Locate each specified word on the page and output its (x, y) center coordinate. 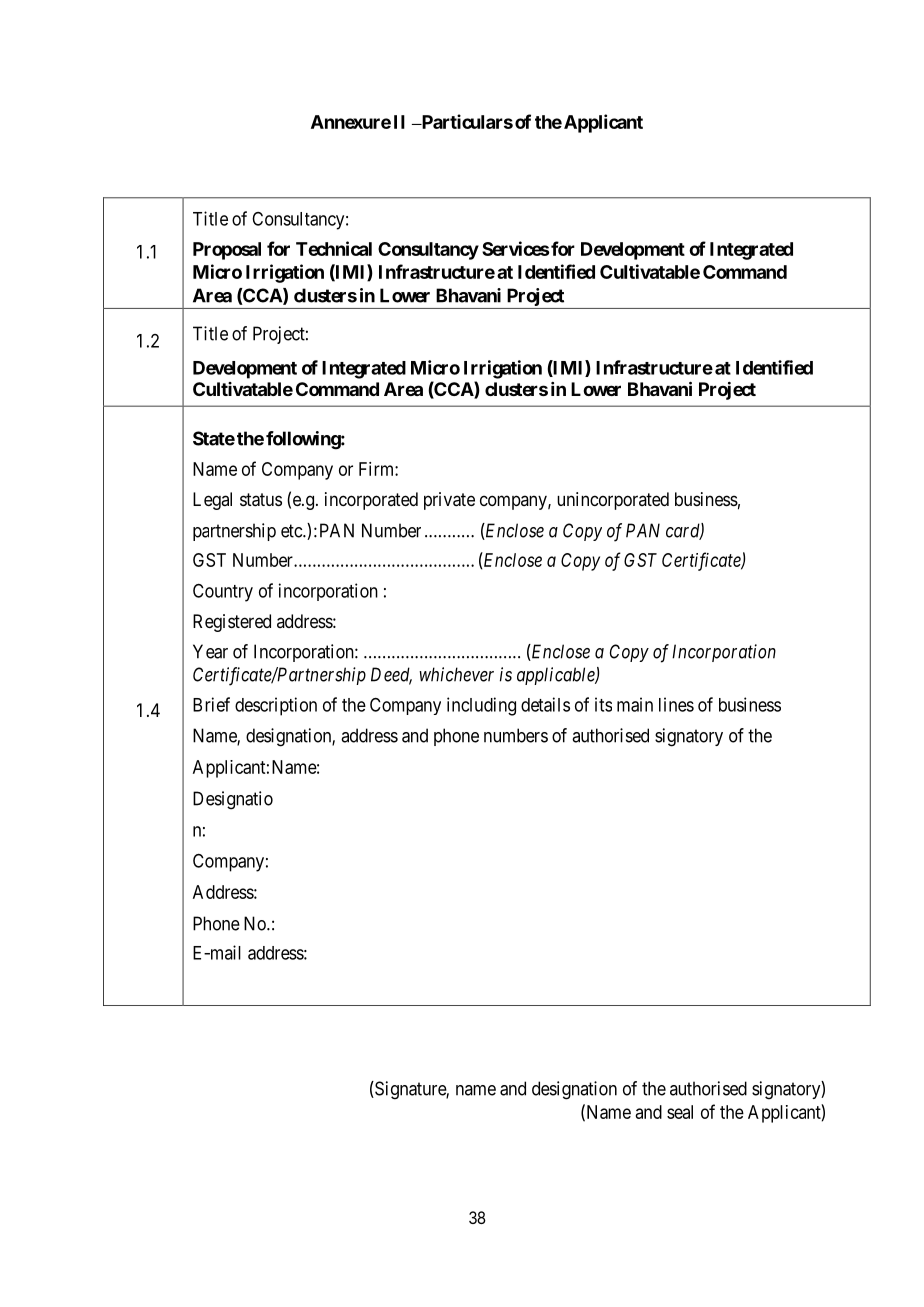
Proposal (227, 251)
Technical (334, 248)
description (276, 706)
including (481, 706)
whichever (456, 674)
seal (680, 1112)
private (449, 501)
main (635, 704)
